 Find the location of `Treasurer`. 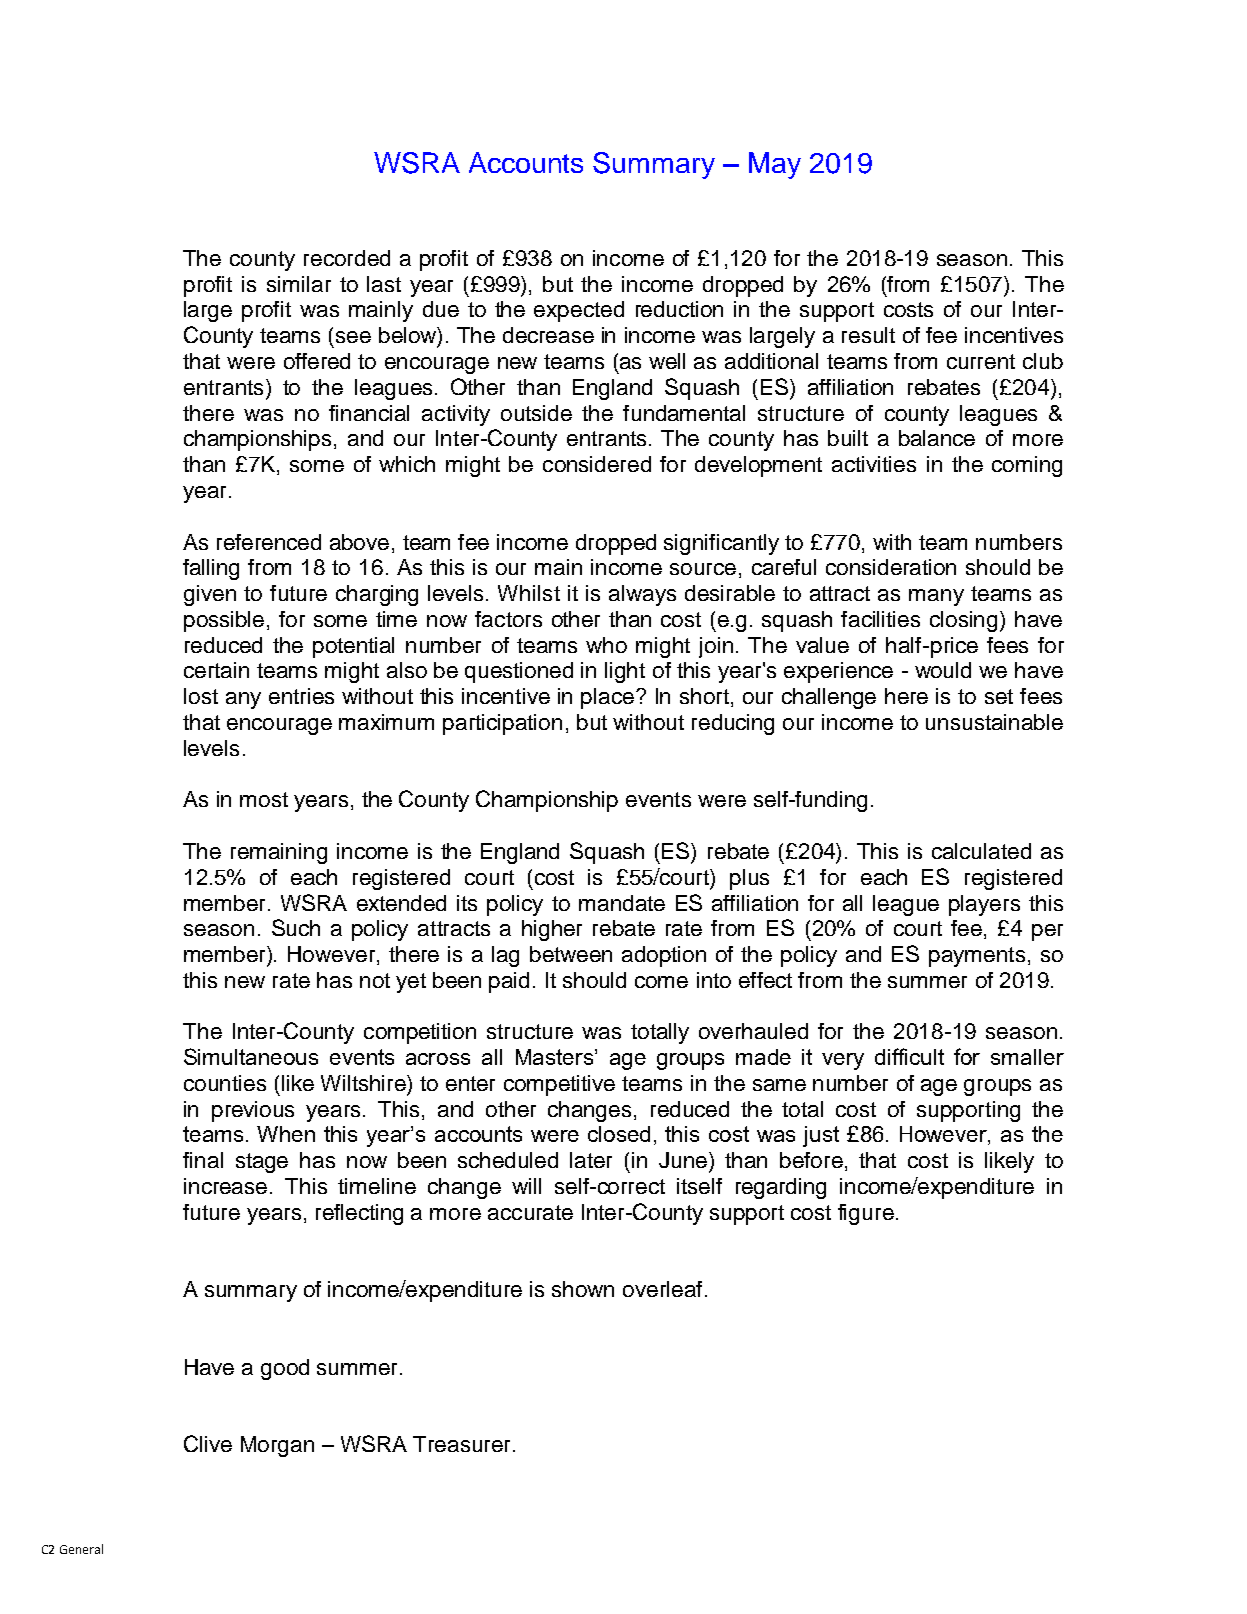

Treasurer is located at coordinates (461, 1444).
